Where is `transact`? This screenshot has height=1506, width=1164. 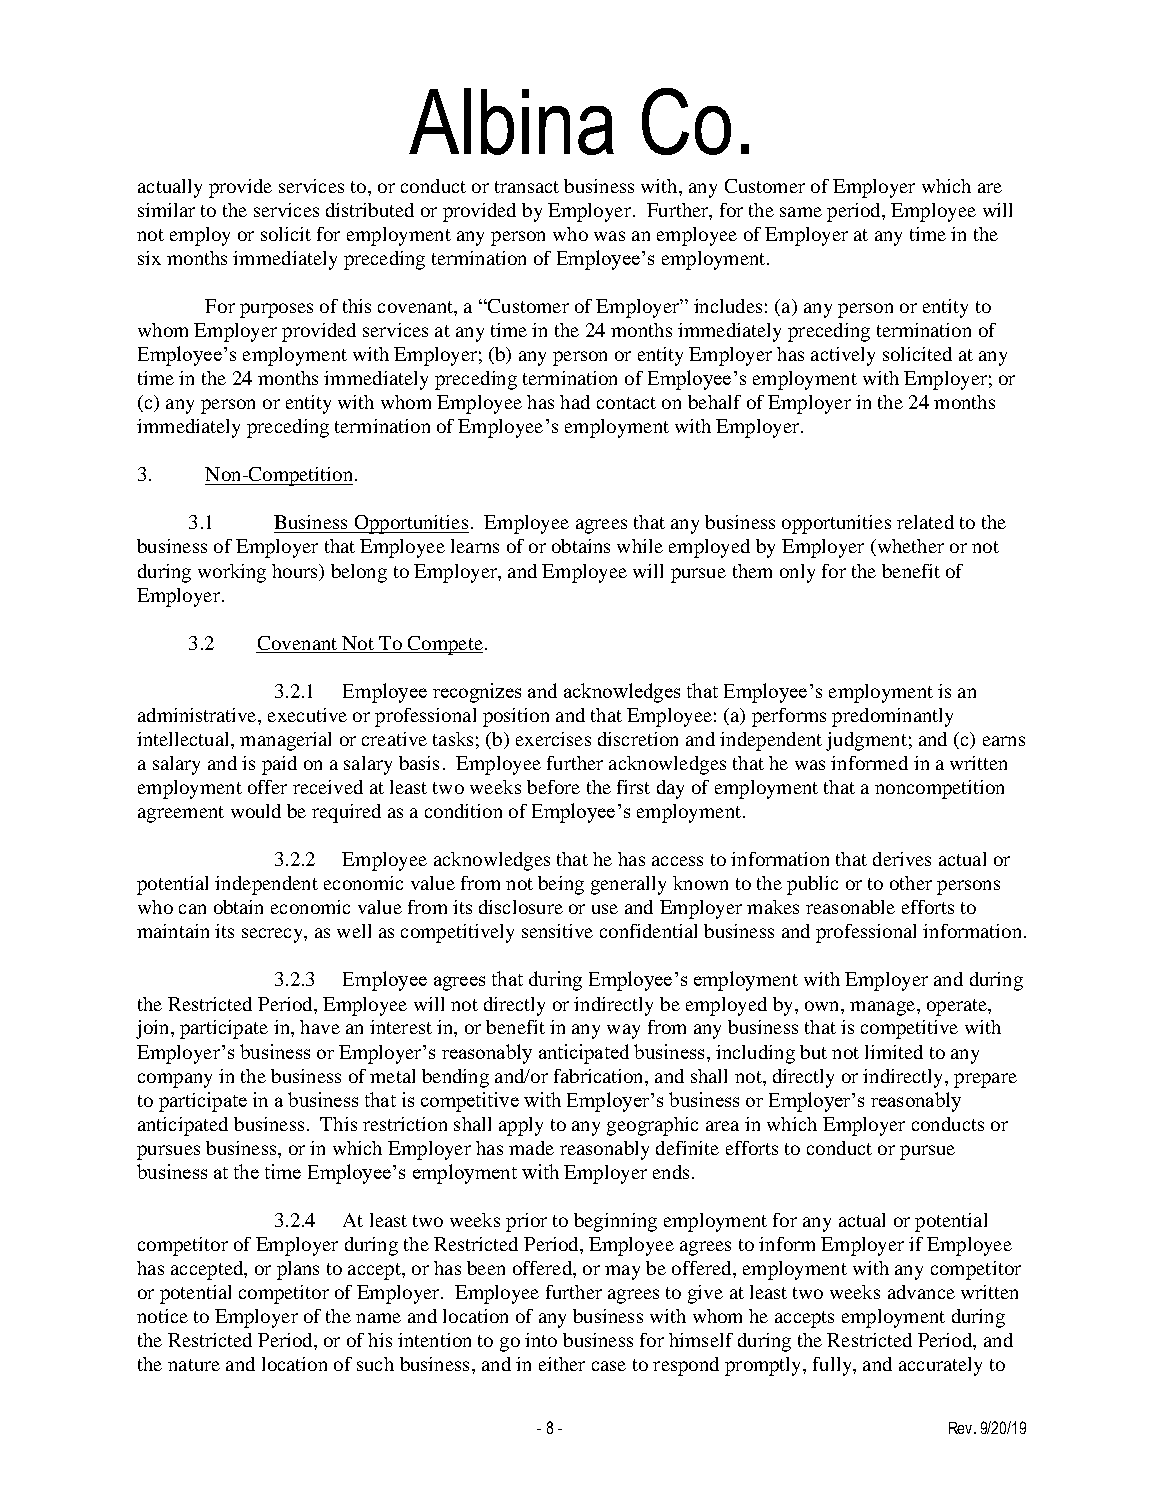
transact is located at coordinates (527, 187).
